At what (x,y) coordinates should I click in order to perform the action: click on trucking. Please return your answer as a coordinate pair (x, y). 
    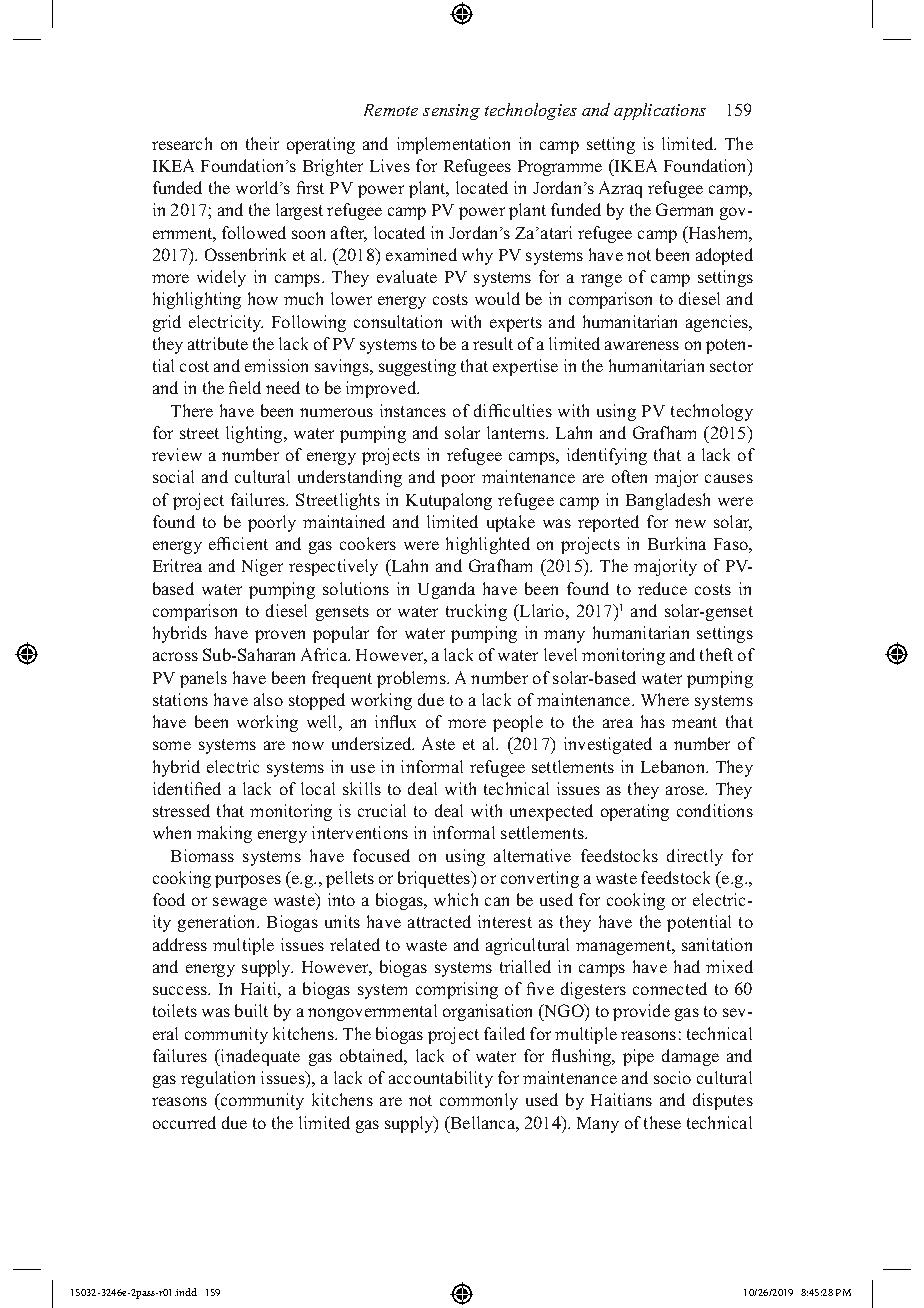
    Looking at the image, I should click on (476, 612).
